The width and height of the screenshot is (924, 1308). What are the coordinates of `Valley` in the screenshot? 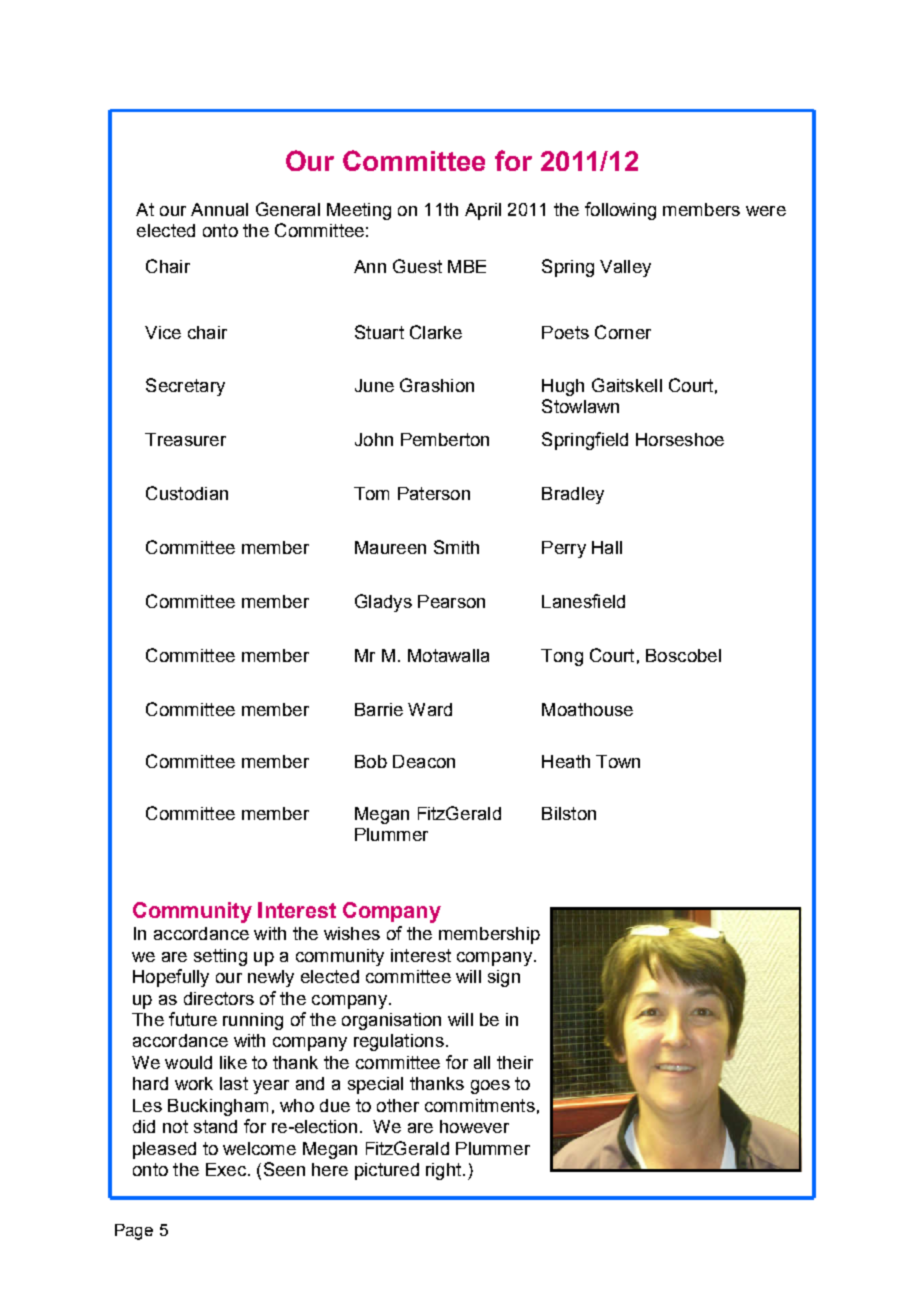 It's located at (625, 268).
